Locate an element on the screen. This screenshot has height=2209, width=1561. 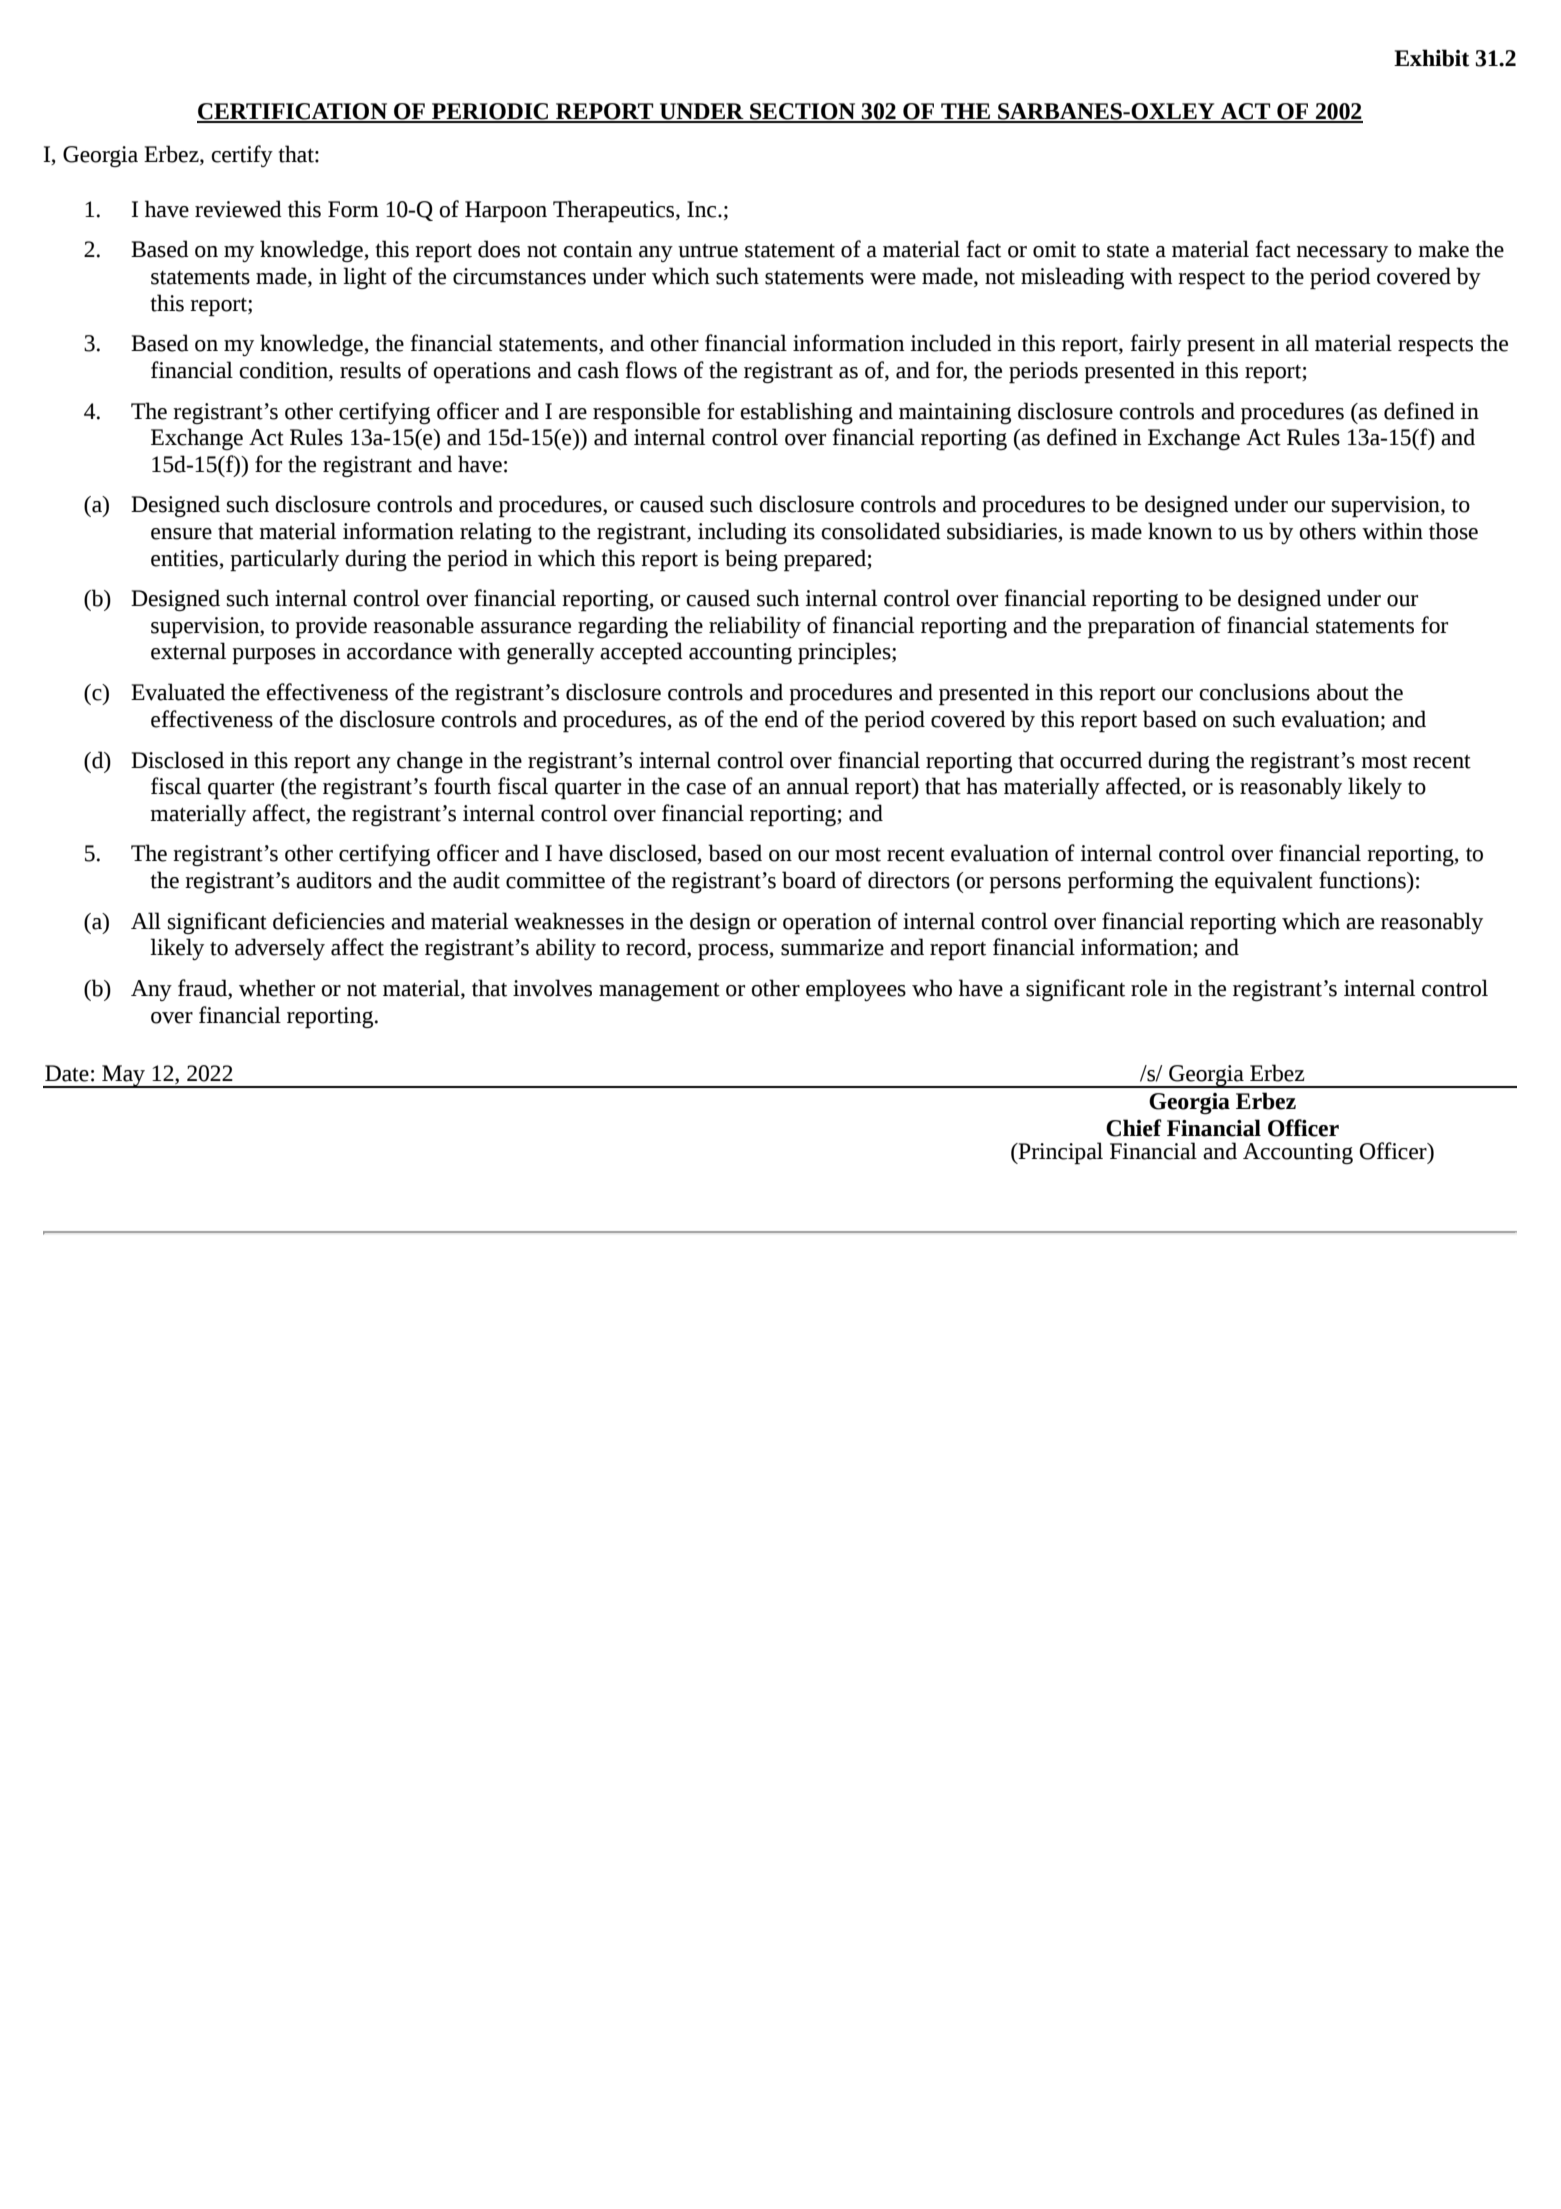
May is located at coordinates (123, 1076).
